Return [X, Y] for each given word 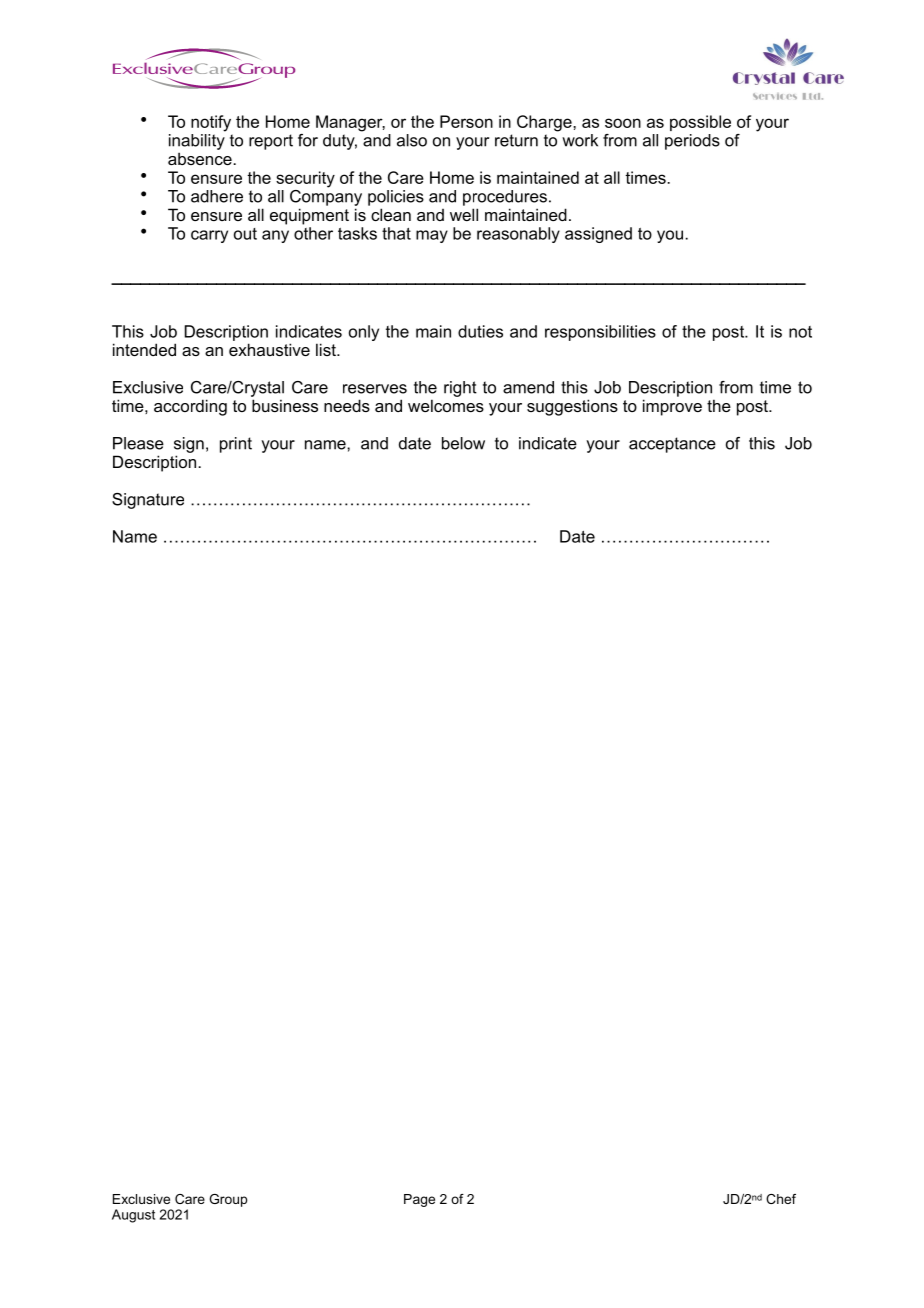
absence [201, 158]
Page [419, 1200]
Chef [781, 1199]
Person [466, 121]
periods [692, 142]
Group [228, 1200]
